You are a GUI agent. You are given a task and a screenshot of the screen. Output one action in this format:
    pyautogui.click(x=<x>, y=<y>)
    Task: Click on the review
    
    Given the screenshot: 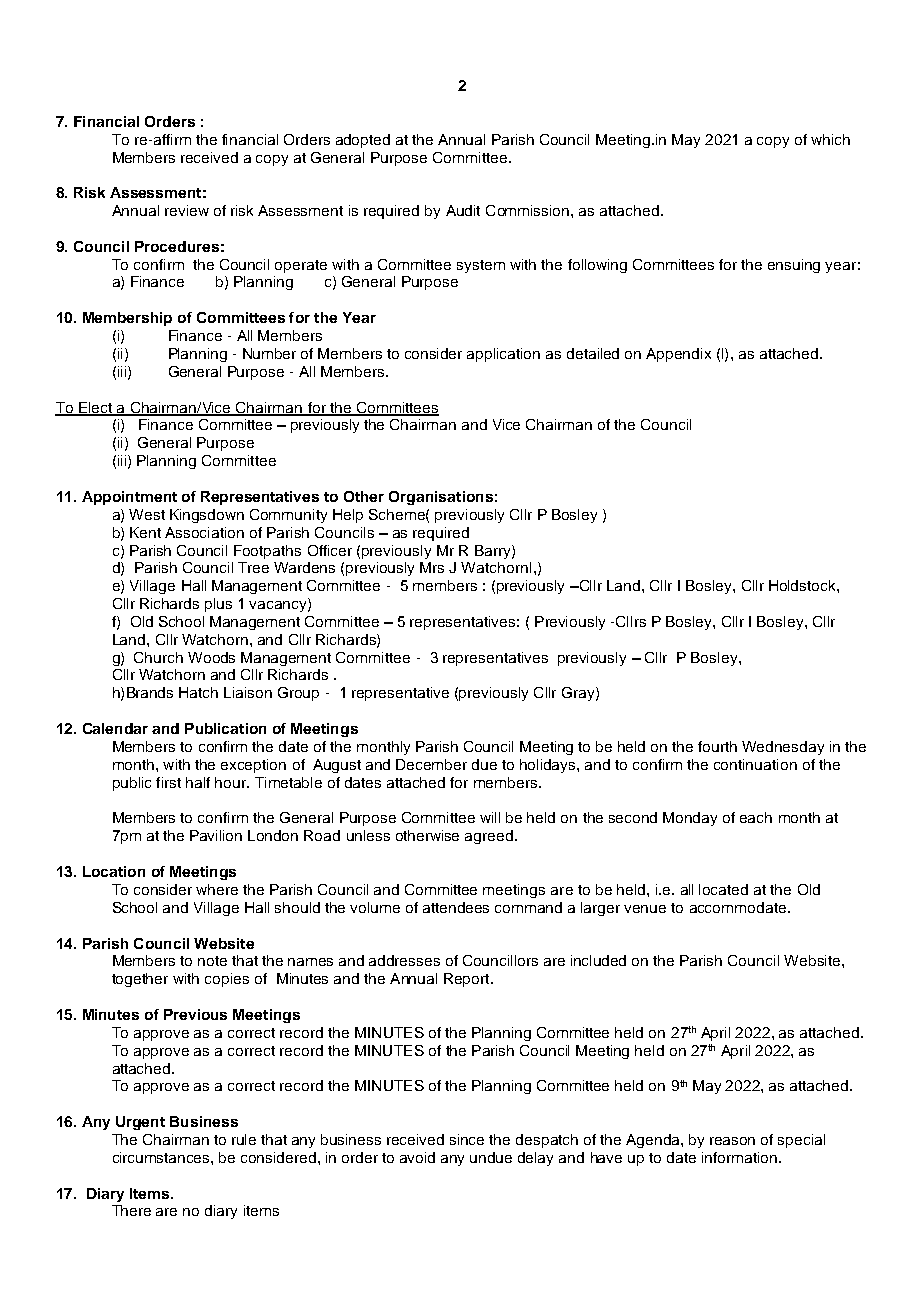 What is the action you would take?
    pyautogui.click(x=187, y=210)
